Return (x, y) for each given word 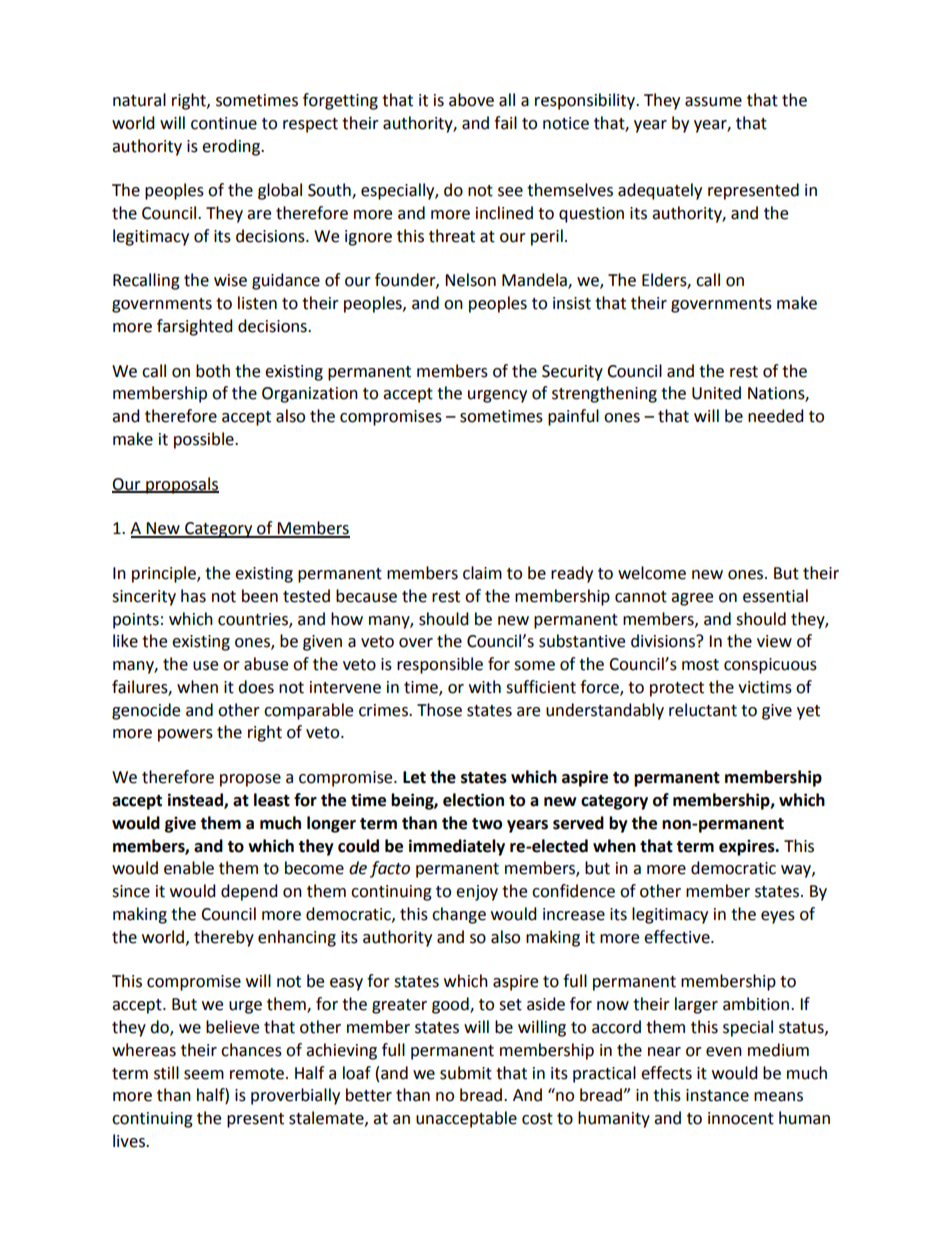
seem (204, 1075)
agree (692, 599)
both (213, 371)
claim (482, 573)
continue (224, 123)
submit (466, 1073)
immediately (457, 847)
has (193, 596)
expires (748, 847)
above (471, 100)
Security (572, 373)
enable (189, 868)
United (716, 393)
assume (713, 102)
